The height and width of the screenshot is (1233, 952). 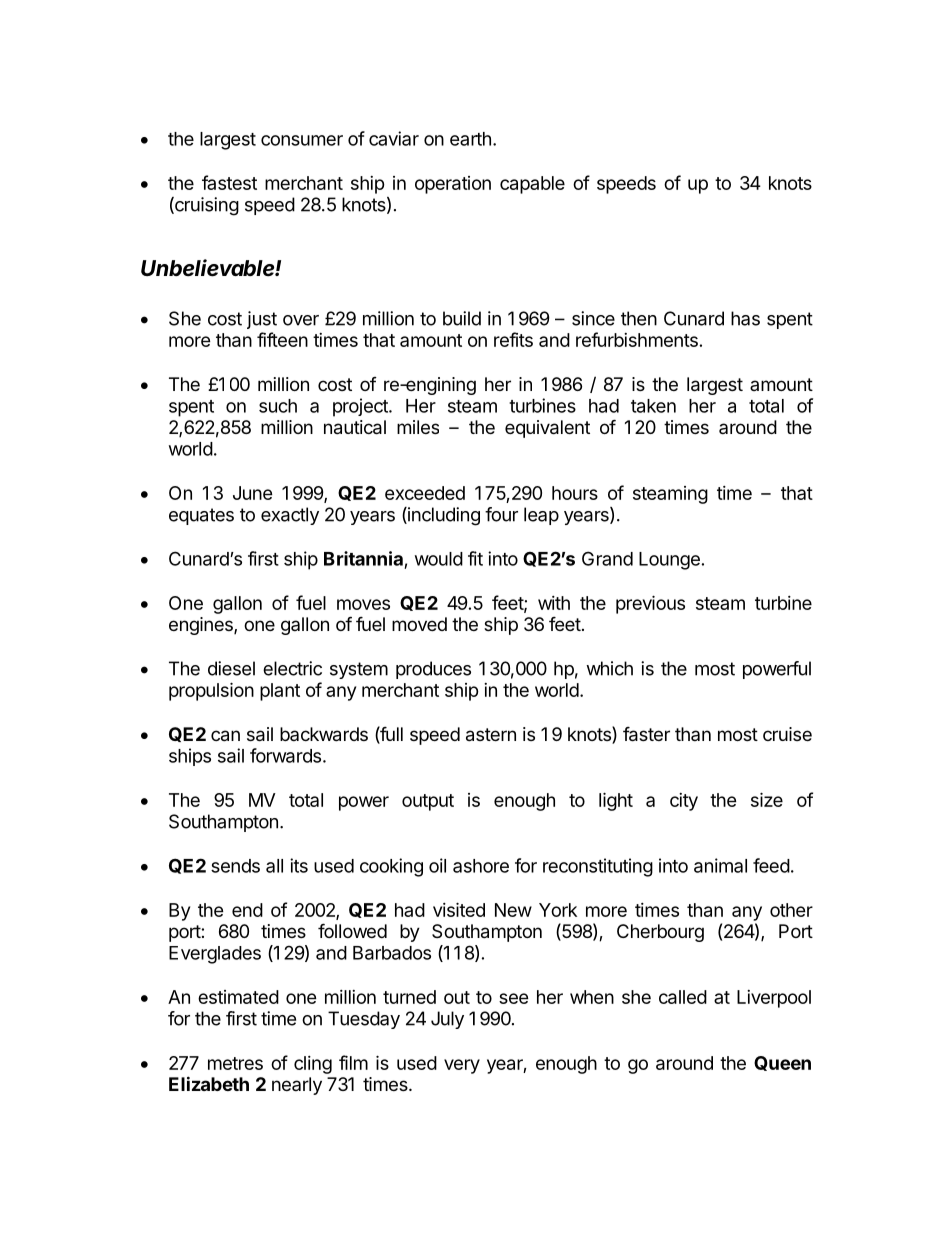 I want to click on consumer, so click(x=302, y=140).
